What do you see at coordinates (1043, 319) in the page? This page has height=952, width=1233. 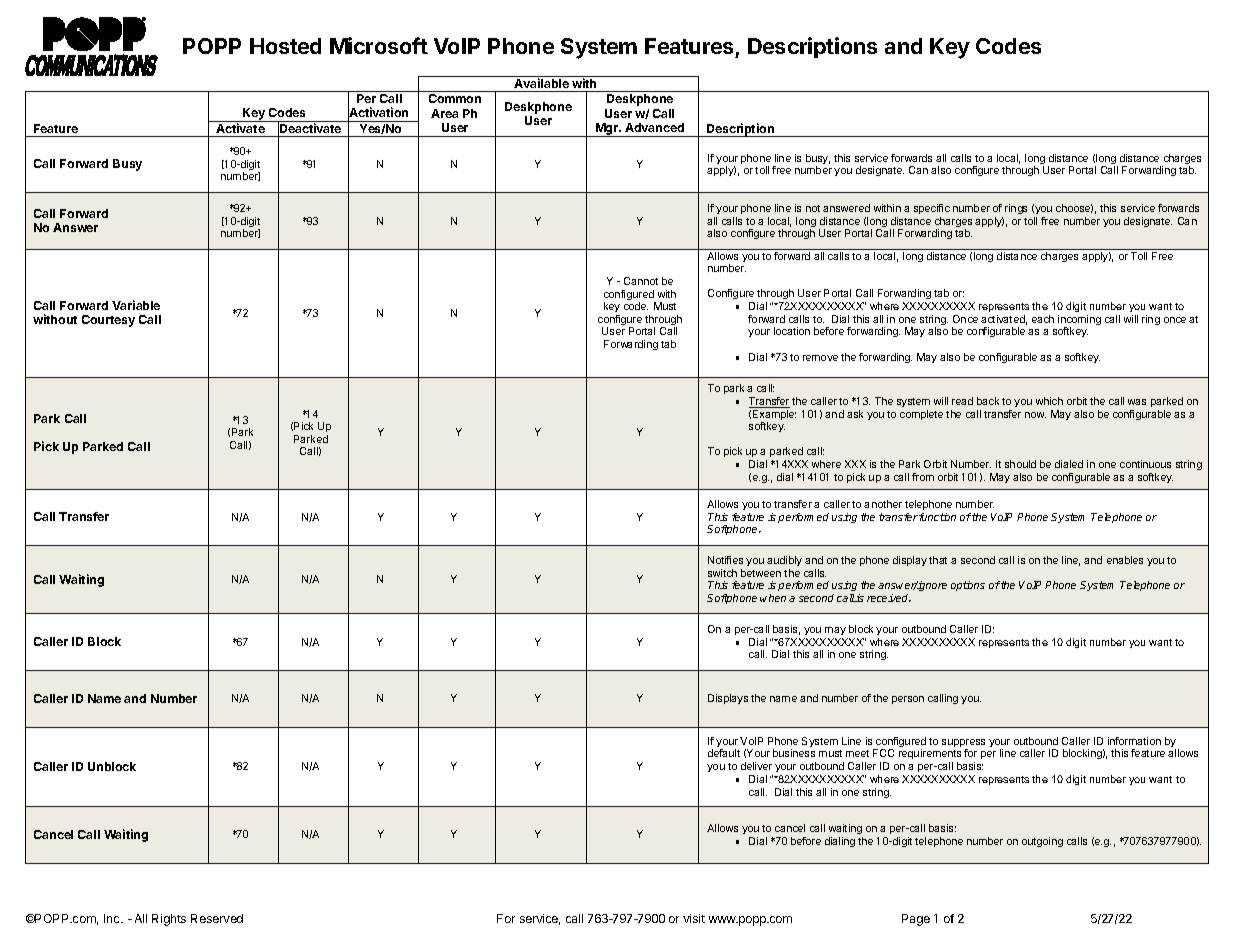 I see `each` at bounding box center [1043, 319].
